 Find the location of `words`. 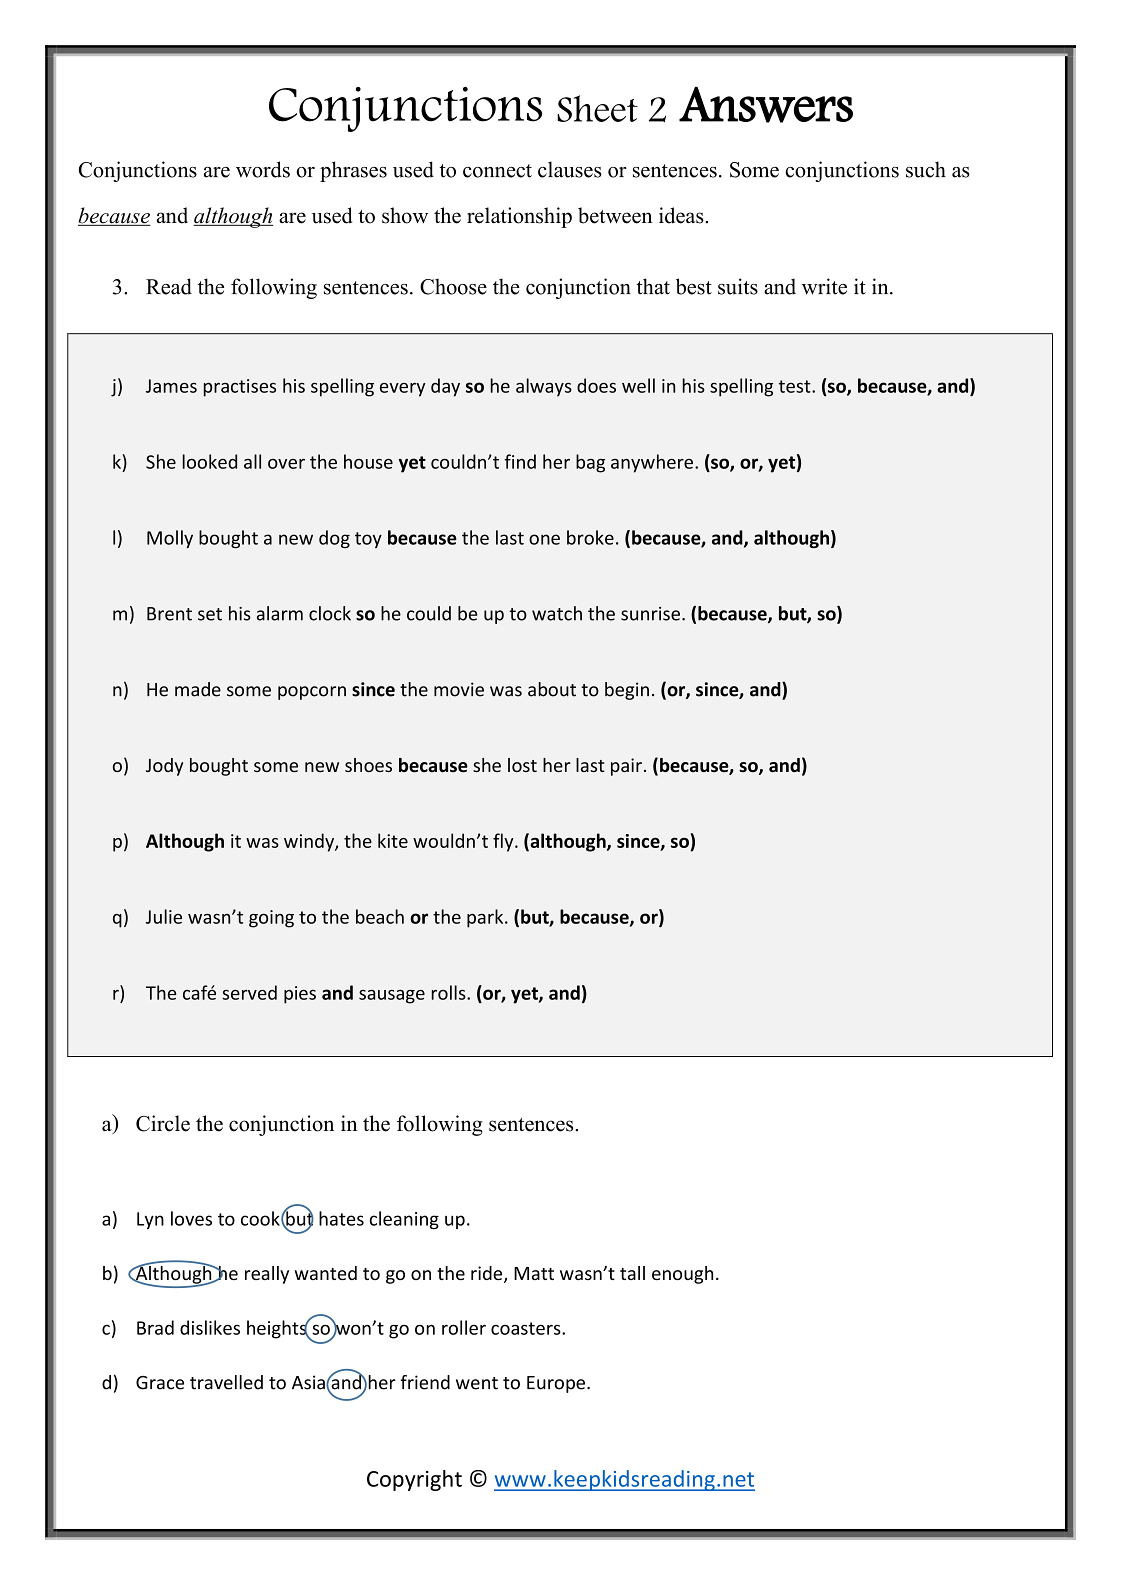

words is located at coordinates (263, 169).
